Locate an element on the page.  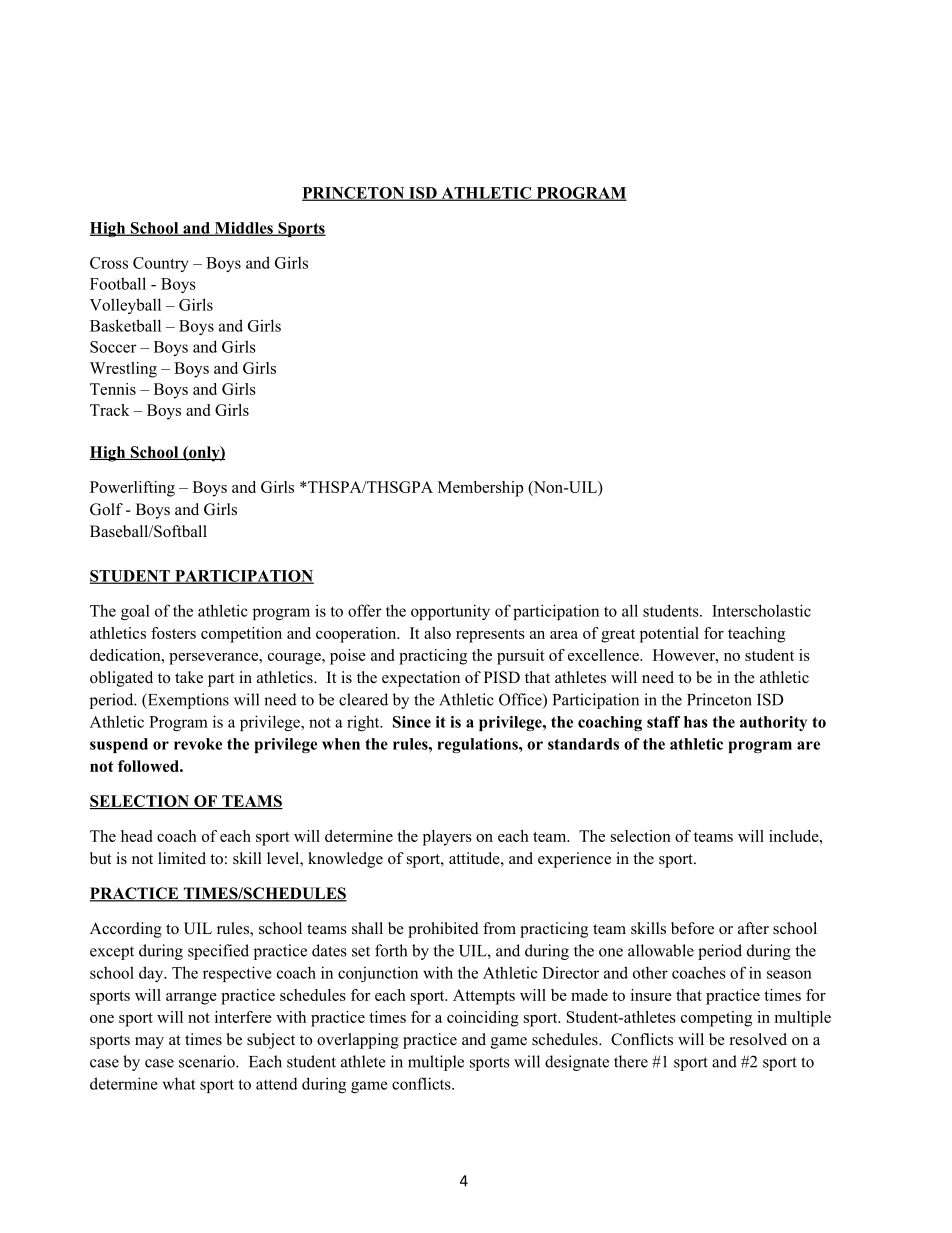
potential is located at coordinates (669, 635).
